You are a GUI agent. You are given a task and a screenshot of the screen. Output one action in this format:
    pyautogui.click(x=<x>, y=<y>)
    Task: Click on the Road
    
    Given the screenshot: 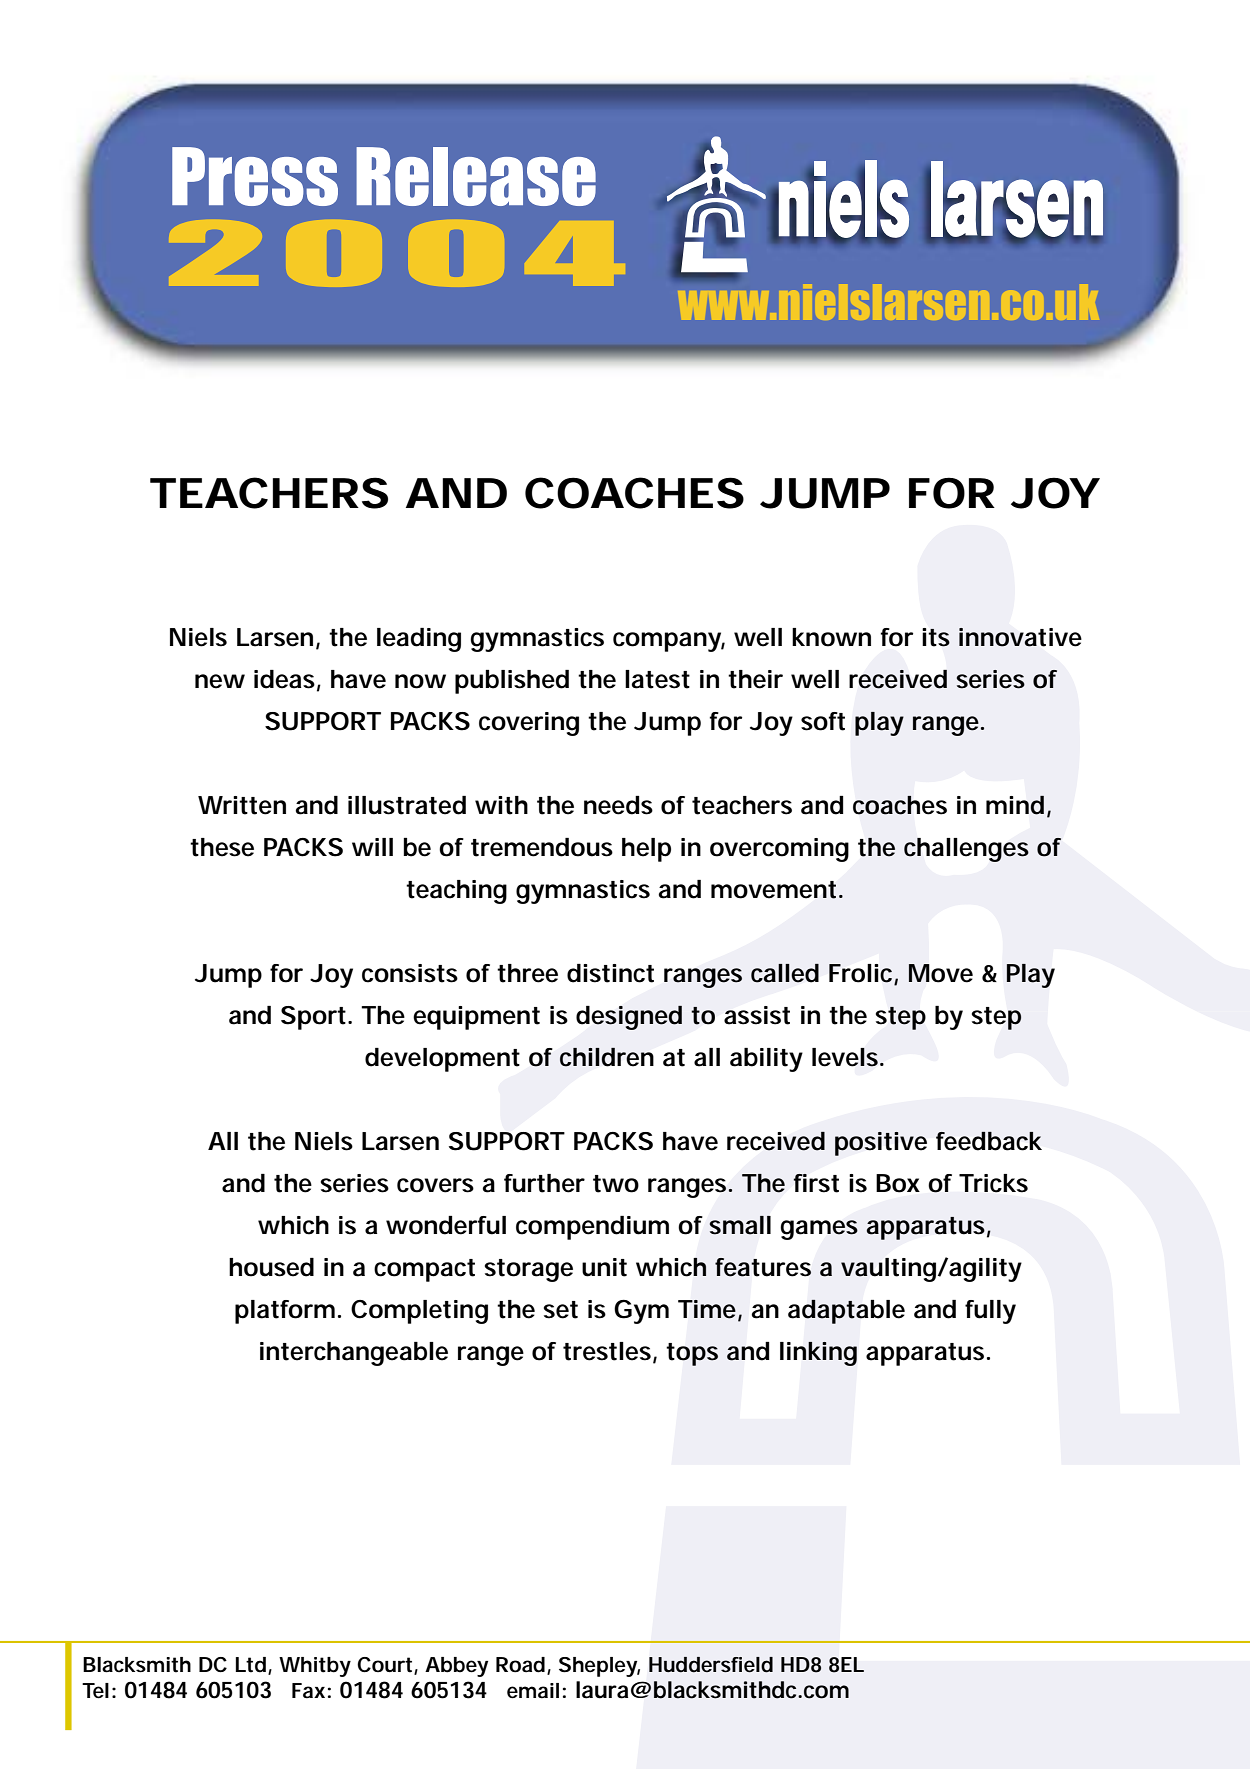 What is the action you would take?
    pyautogui.click(x=520, y=1665)
